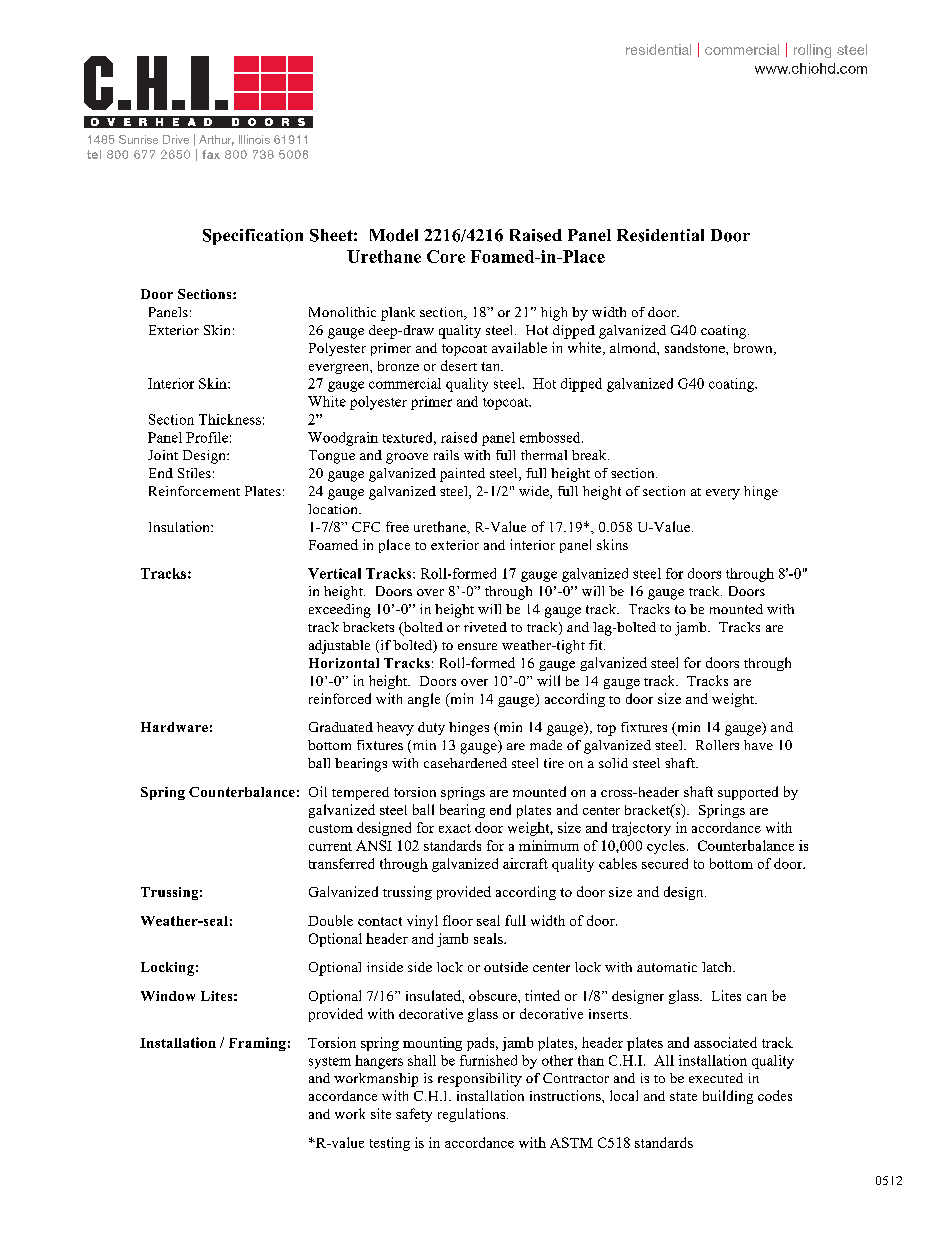  What do you see at coordinates (174, 727) in the screenshot?
I see `Hardware` at bounding box center [174, 727].
